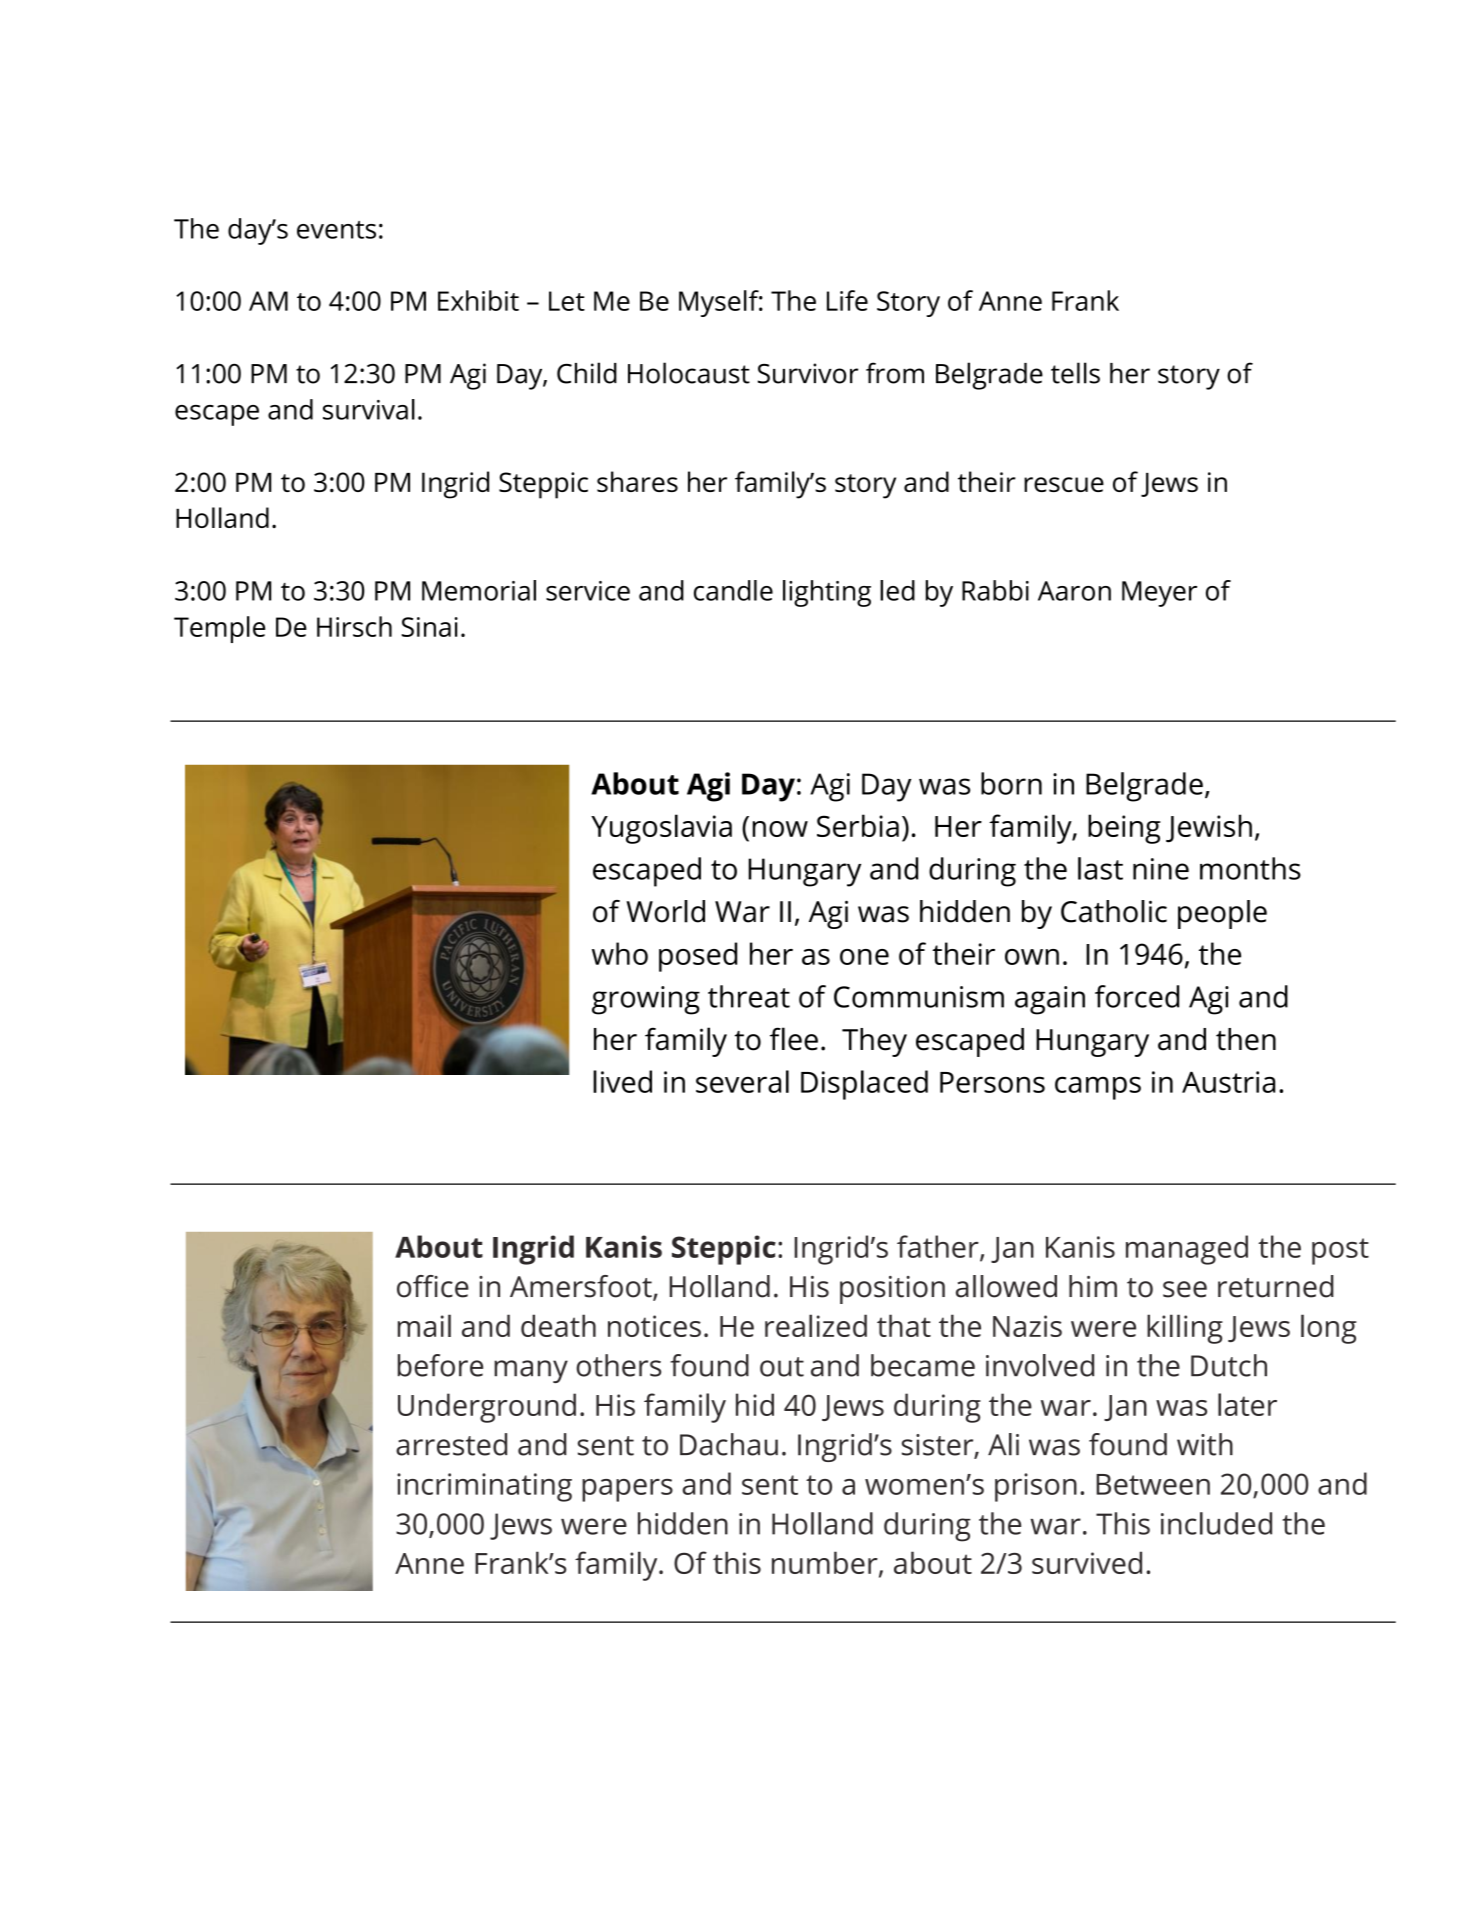  What do you see at coordinates (1222, 914) in the screenshot?
I see `people` at bounding box center [1222, 914].
